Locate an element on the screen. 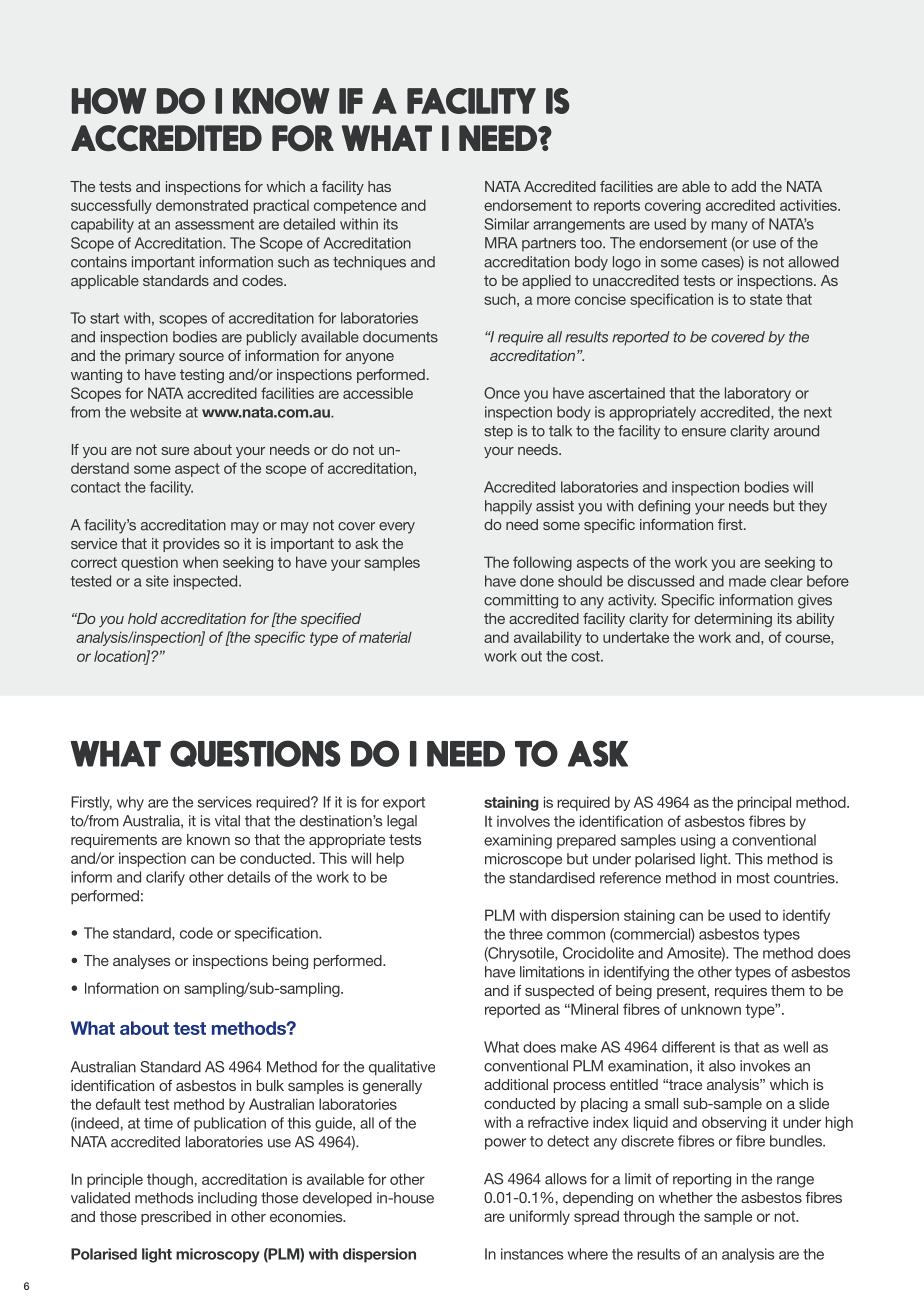  determining is located at coordinates (733, 620).
